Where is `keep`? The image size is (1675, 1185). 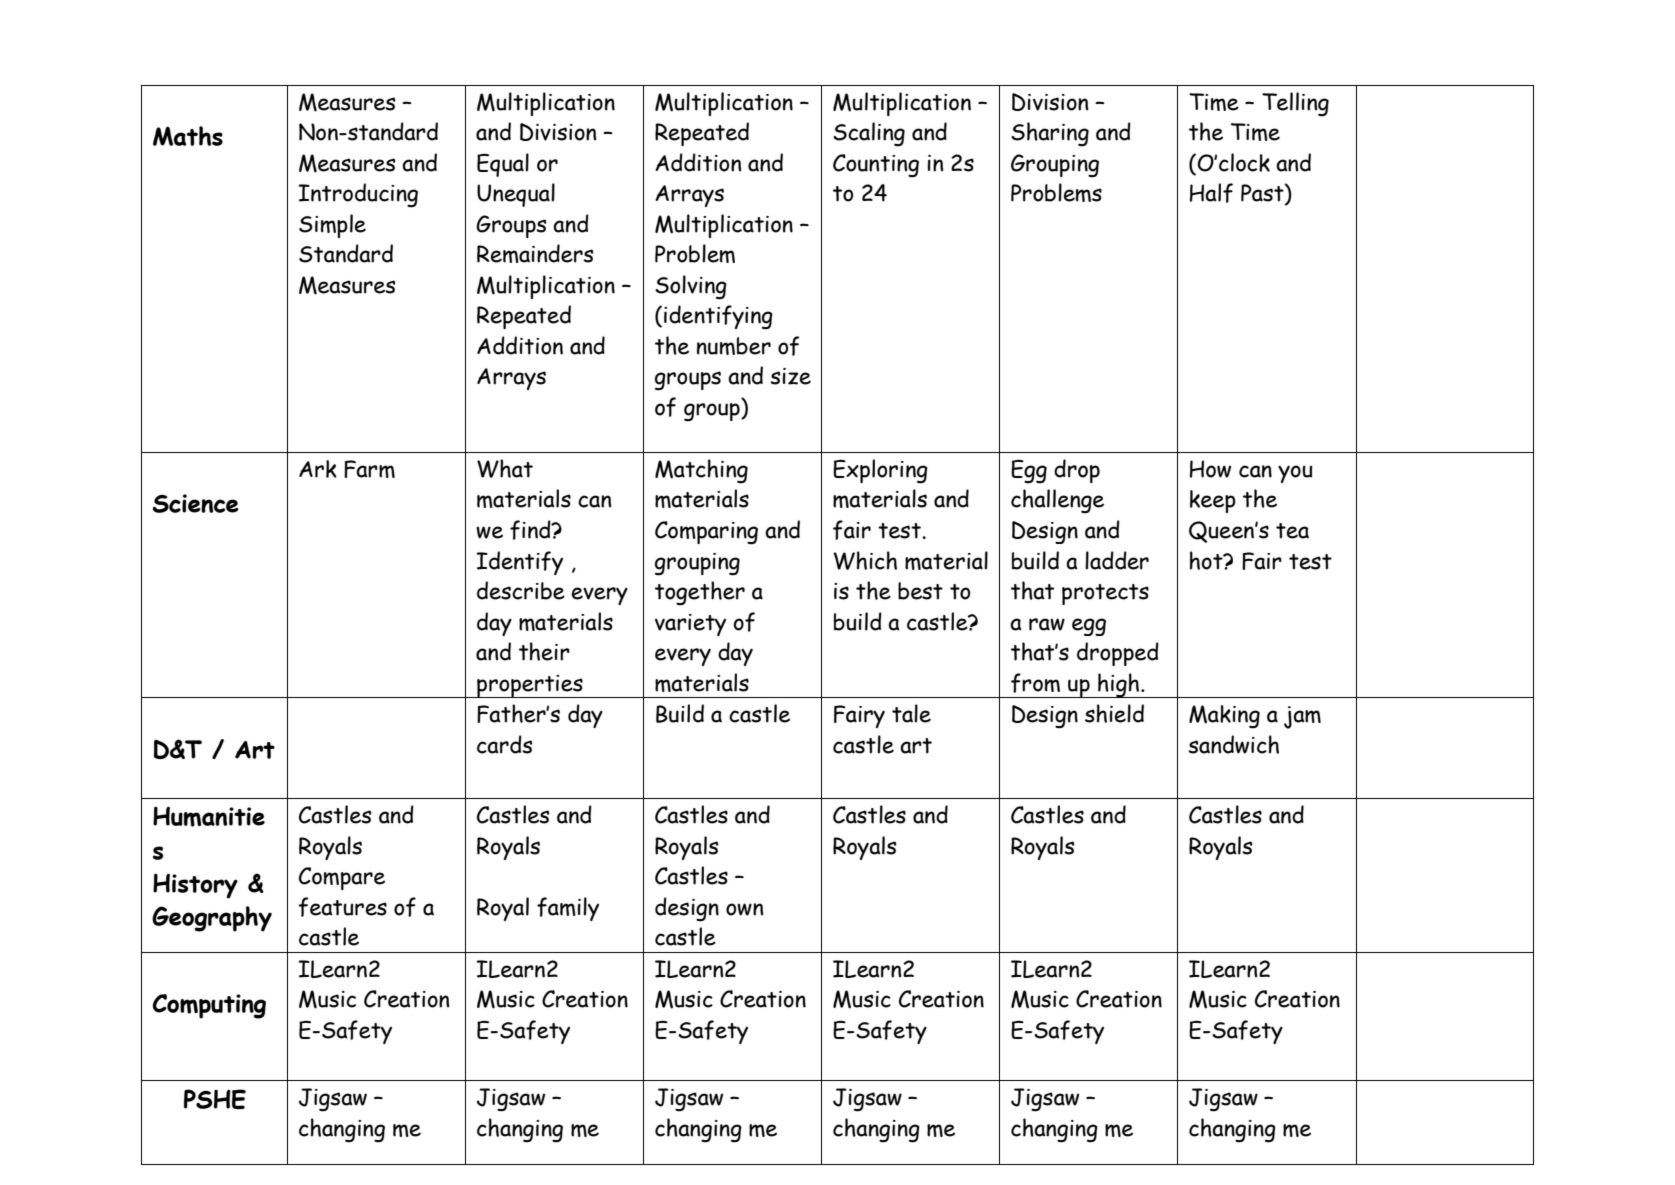
keep is located at coordinates (1213, 501).
